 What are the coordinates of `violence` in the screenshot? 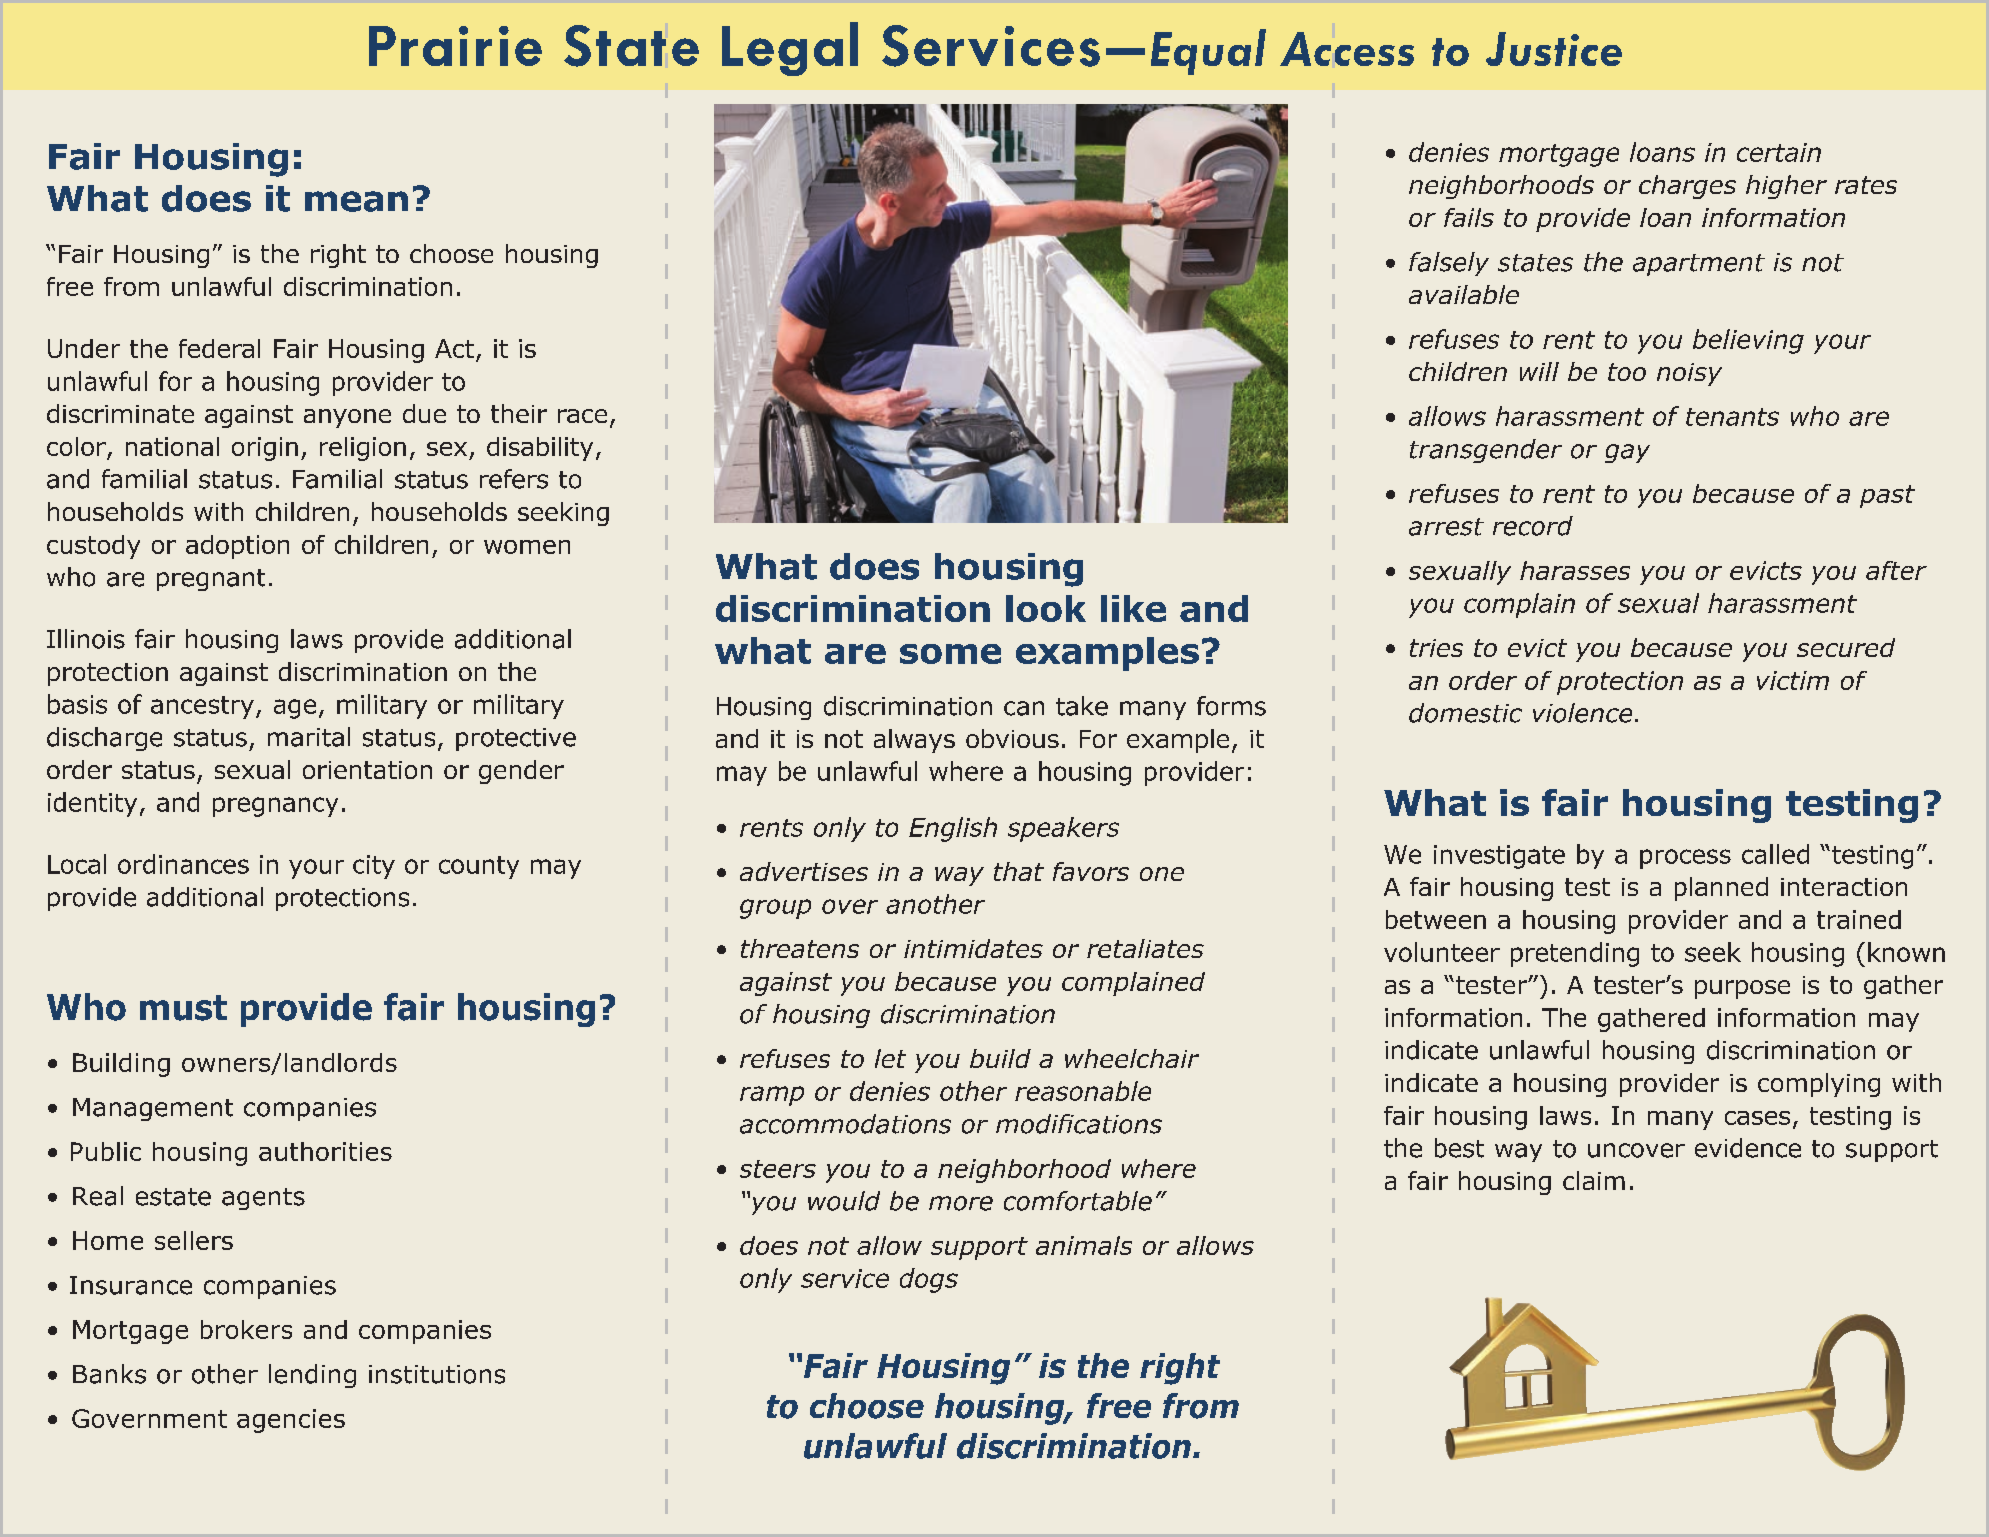 It's located at (1582, 713).
